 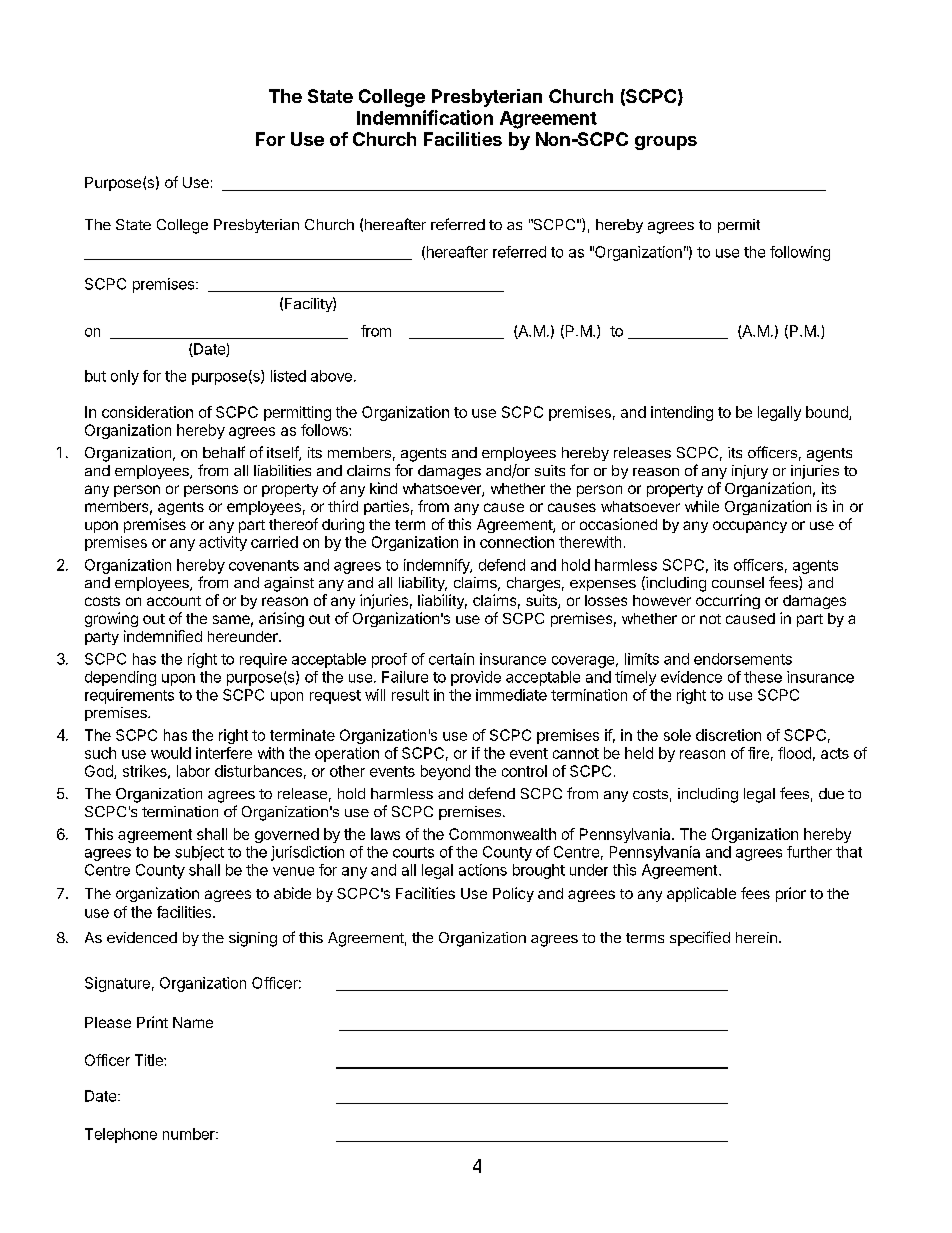 I want to click on indemnified, so click(x=163, y=636).
